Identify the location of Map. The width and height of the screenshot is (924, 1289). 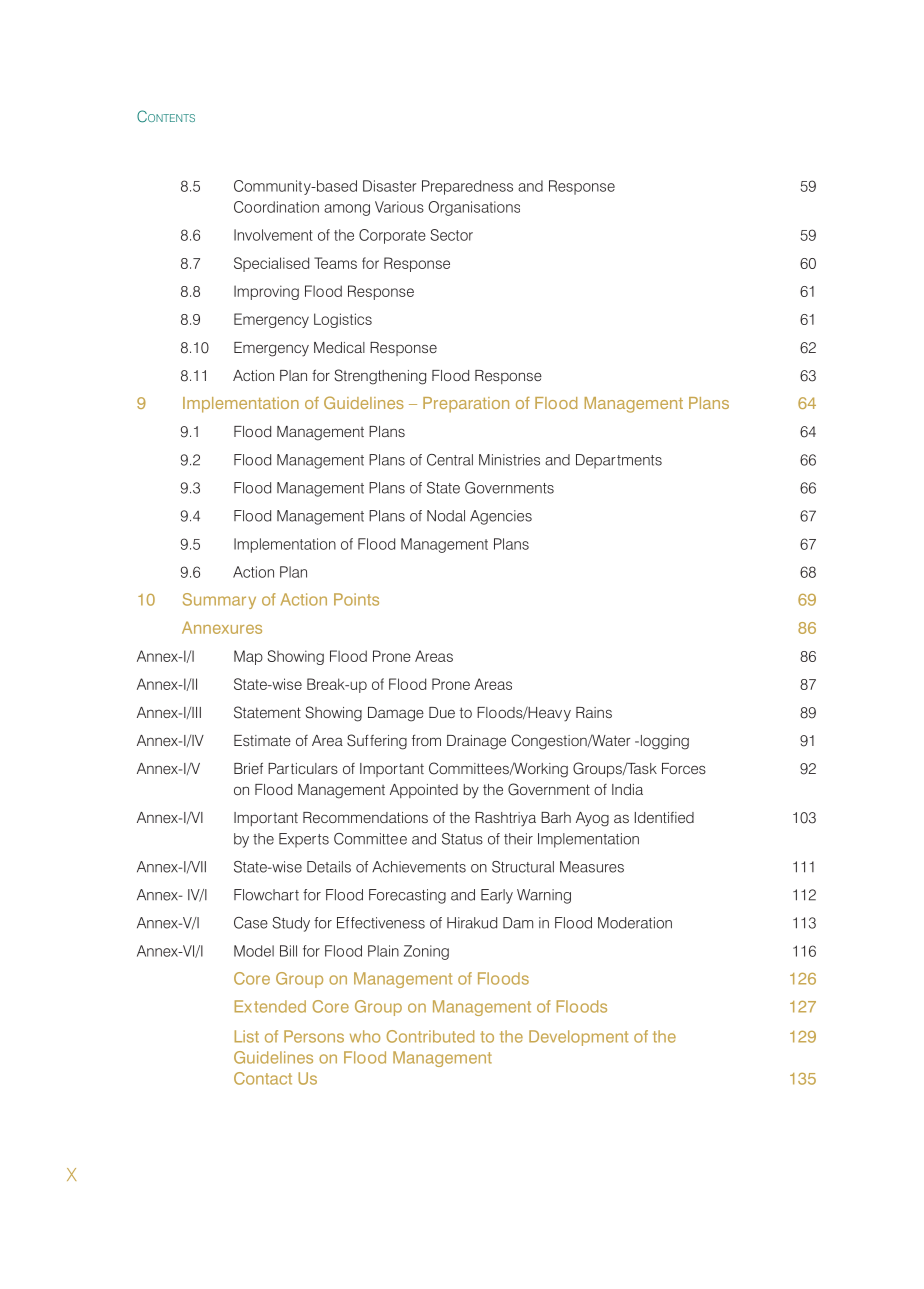
(248, 657).
